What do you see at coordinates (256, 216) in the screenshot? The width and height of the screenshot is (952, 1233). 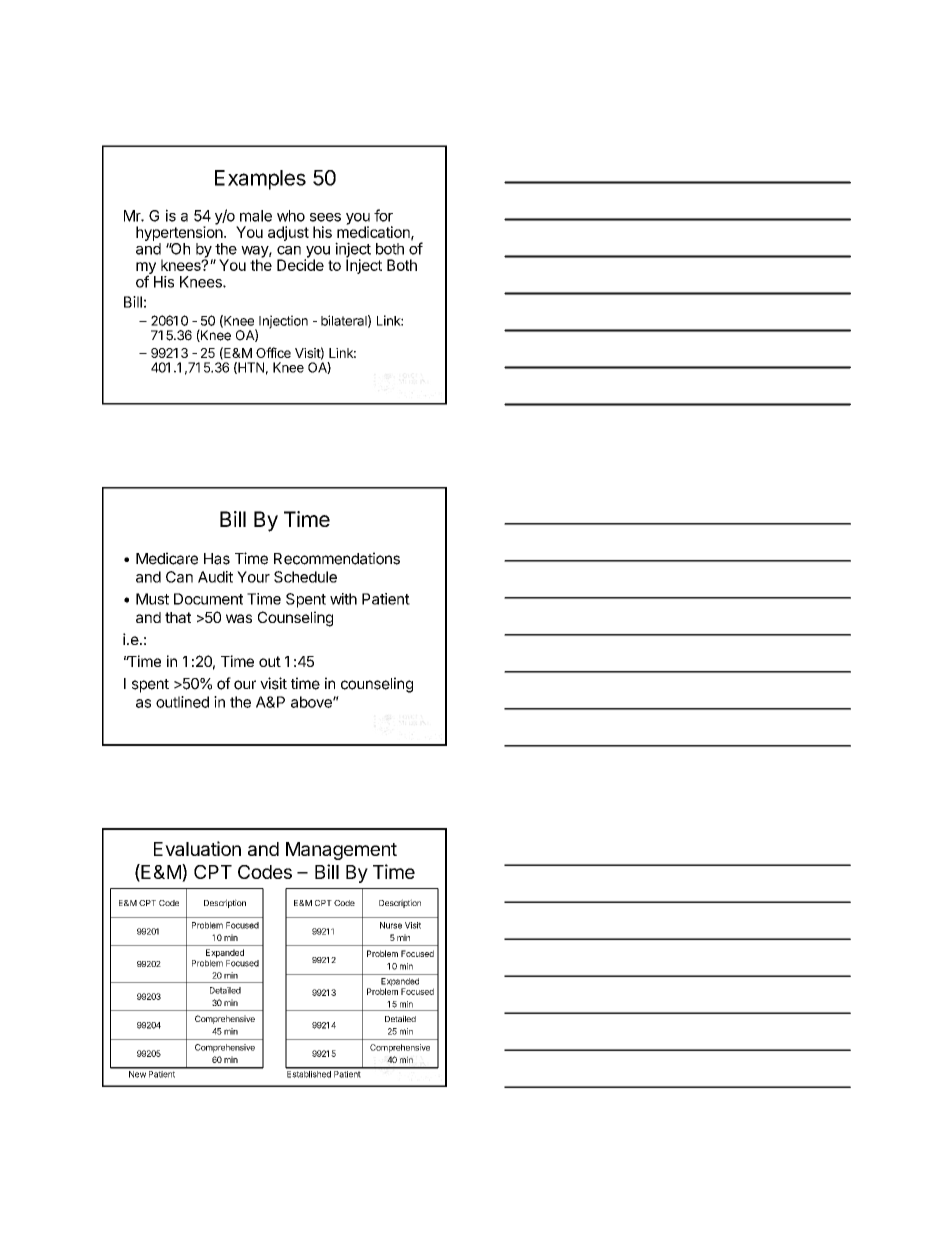 I see `male` at bounding box center [256, 216].
